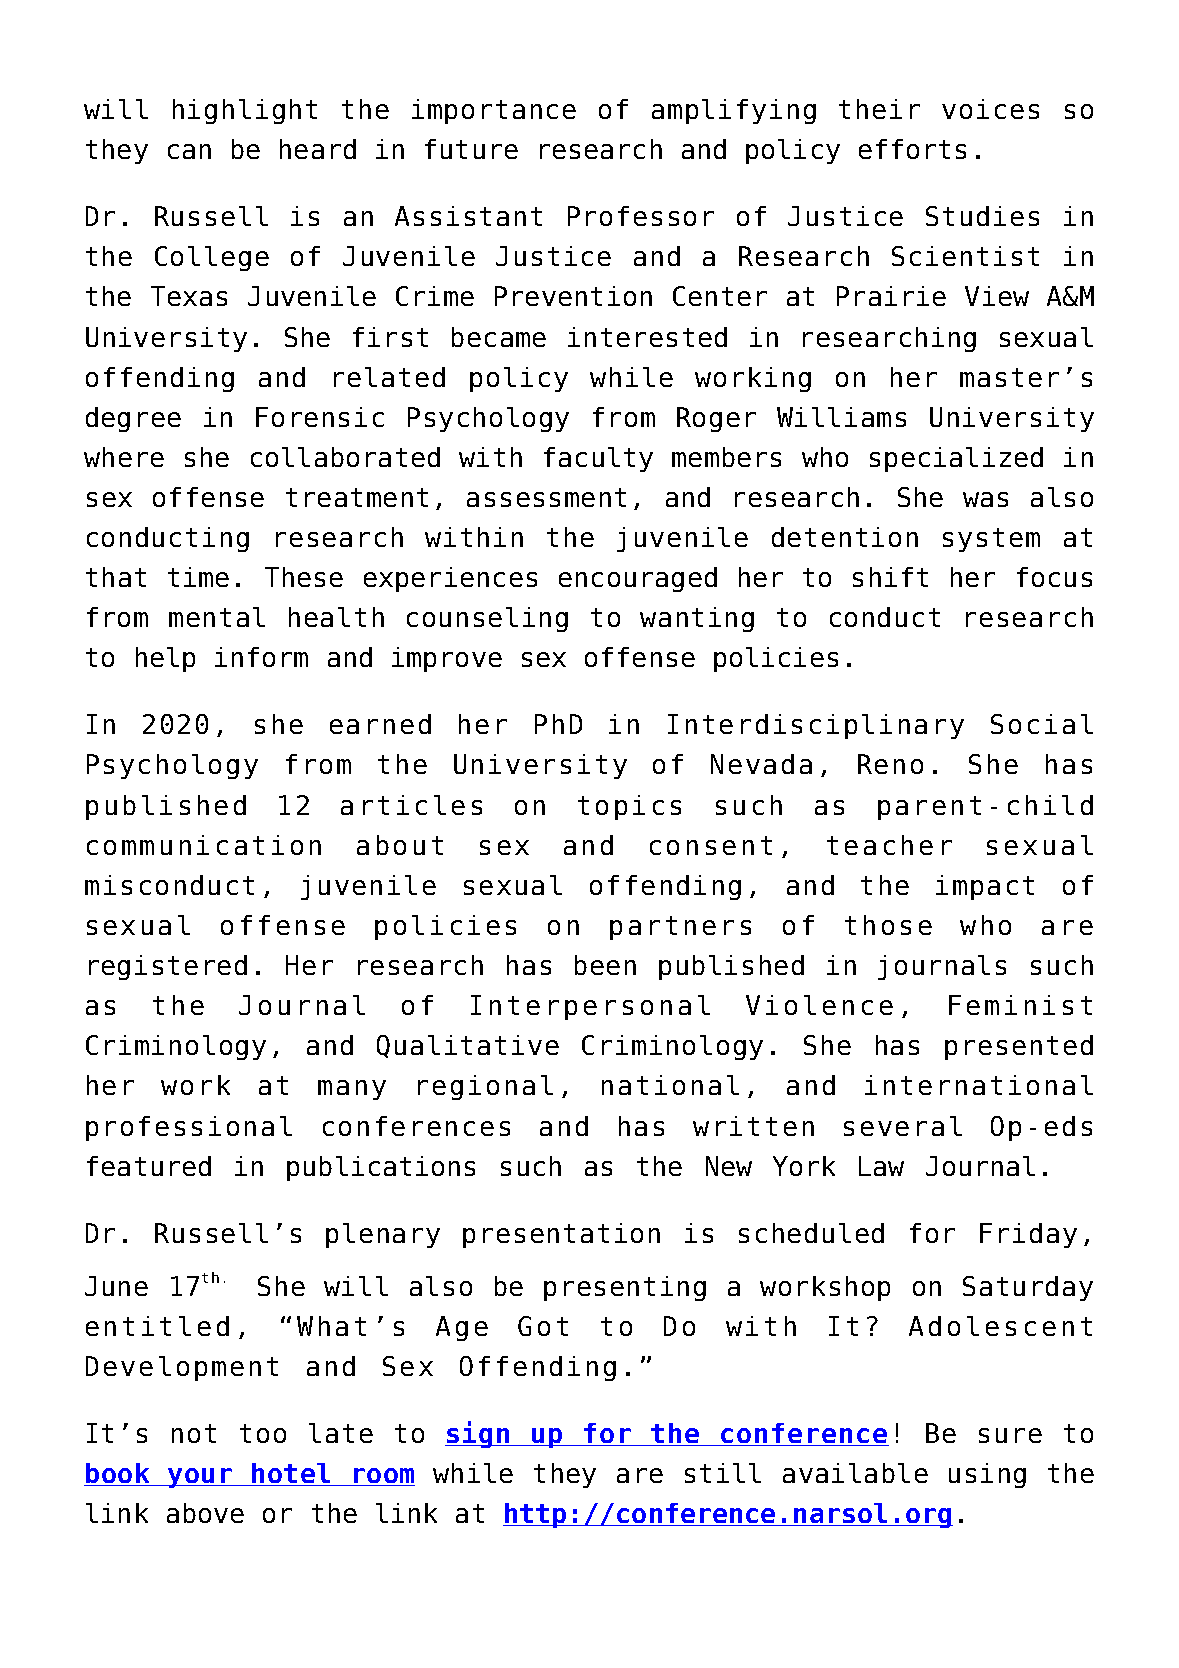  Describe the element at coordinates (478, 1434) in the screenshot. I see `sign` at that location.
